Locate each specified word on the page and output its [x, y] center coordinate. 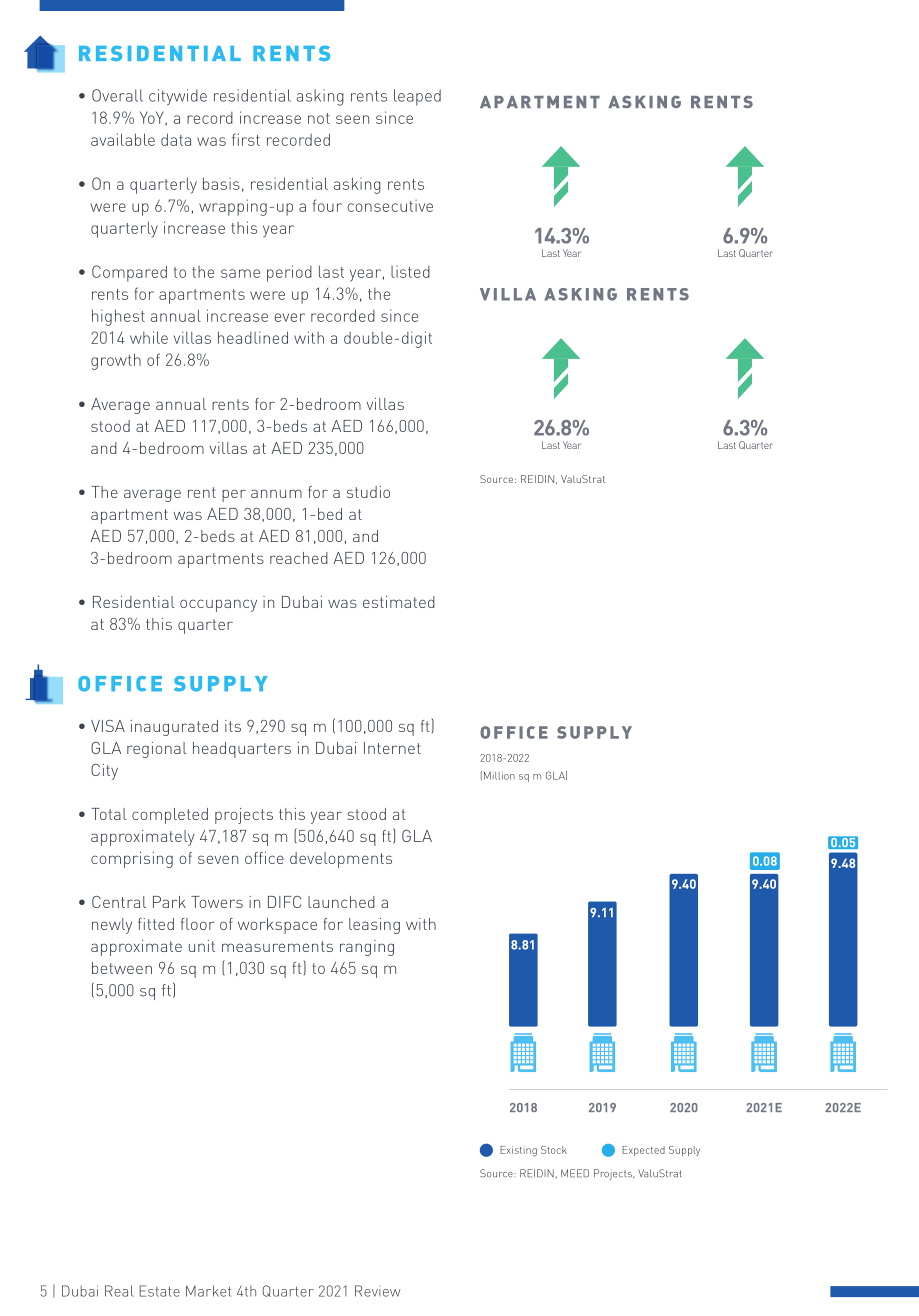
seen [352, 119]
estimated [399, 602]
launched [341, 902]
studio [368, 492]
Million [499, 776]
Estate [159, 1291]
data [176, 139]
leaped [417, 97]
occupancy [218, 605]
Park [169, 902]
